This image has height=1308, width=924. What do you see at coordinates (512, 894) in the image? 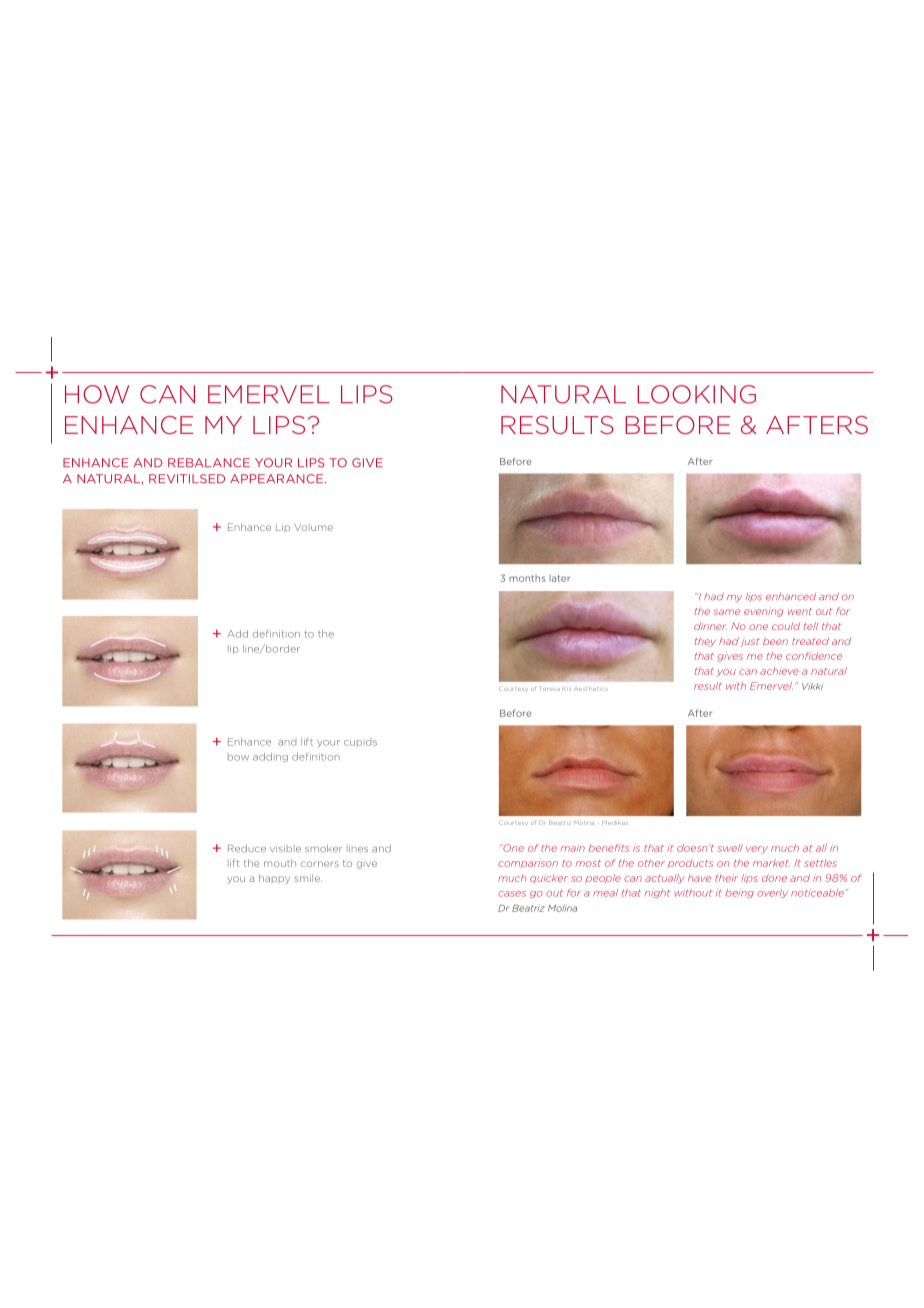
I see `cases` at bounding box center [512, 894].
